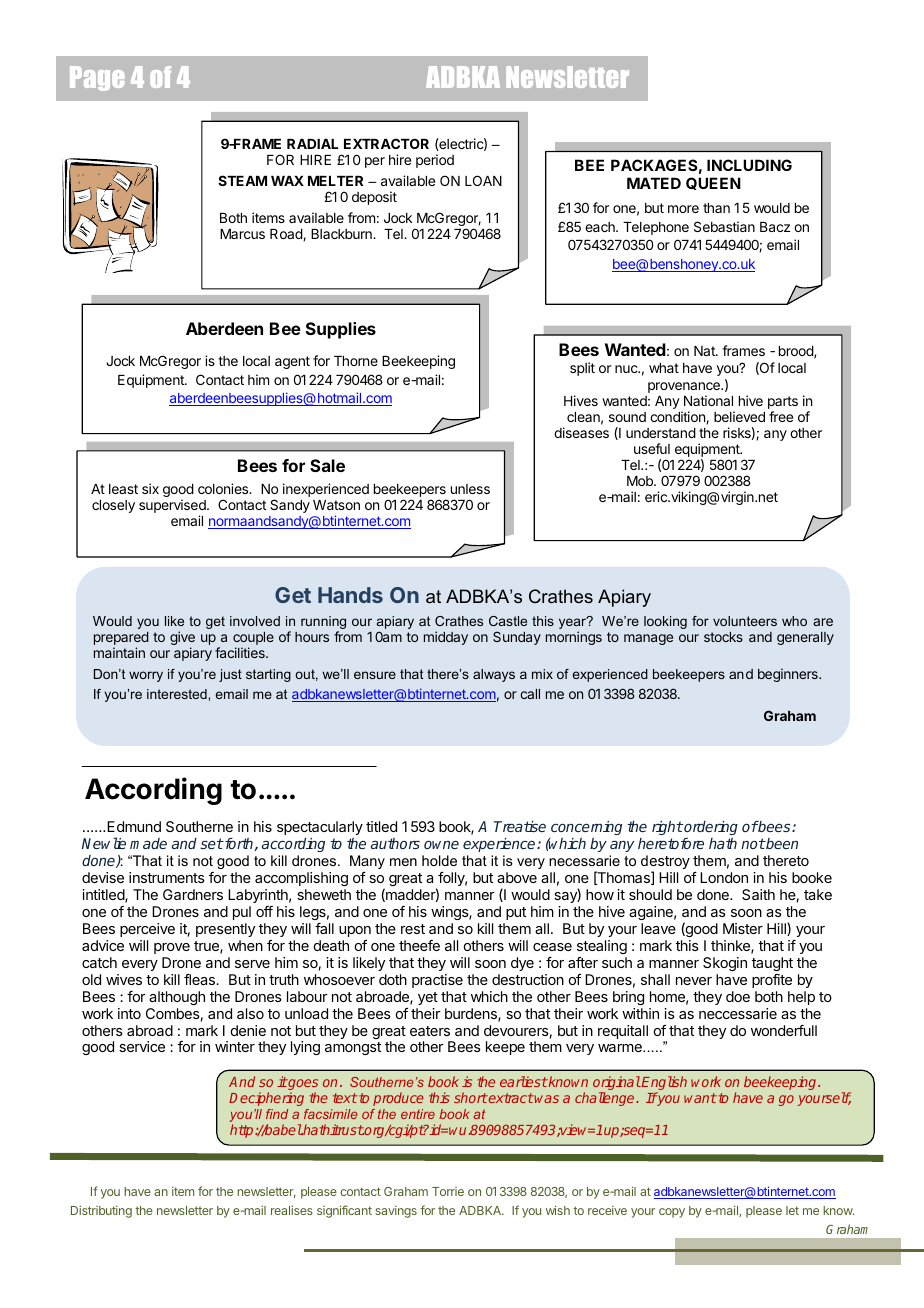 The image size is (924, 1308). What do you see at coordinates (710, 828) in the screenshot?
I see `ordering` at bounding box center [710, 828].
